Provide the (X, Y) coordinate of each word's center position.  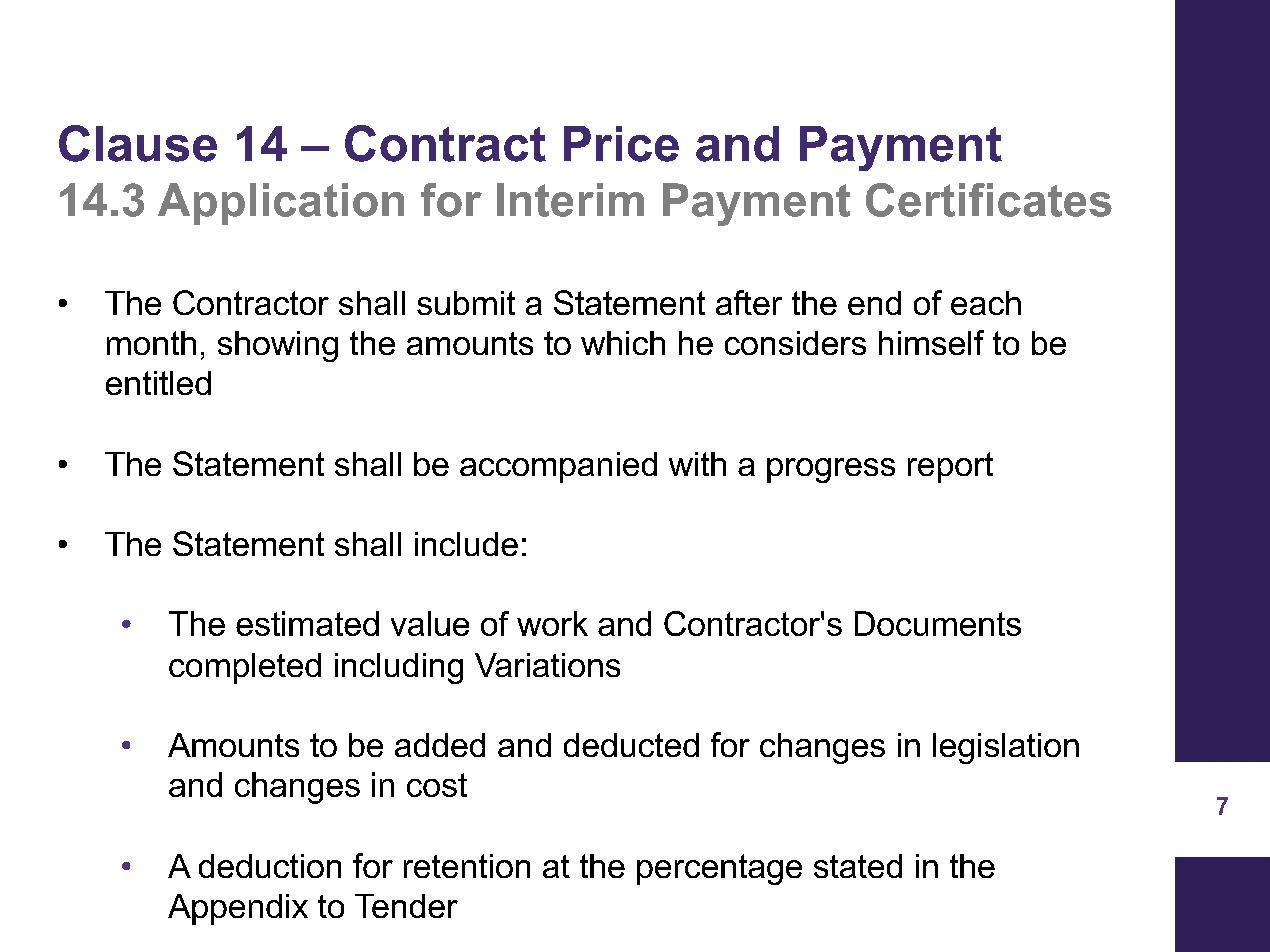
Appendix (238, 909)
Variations (547, 665)
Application (281, 204)
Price (621, 144)
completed (245, 668)
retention (467, 866)
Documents (938, 623)
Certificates (989, 200)
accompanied (558, 467)
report (950, 467)
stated (858, 866)
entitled (158, 383)
